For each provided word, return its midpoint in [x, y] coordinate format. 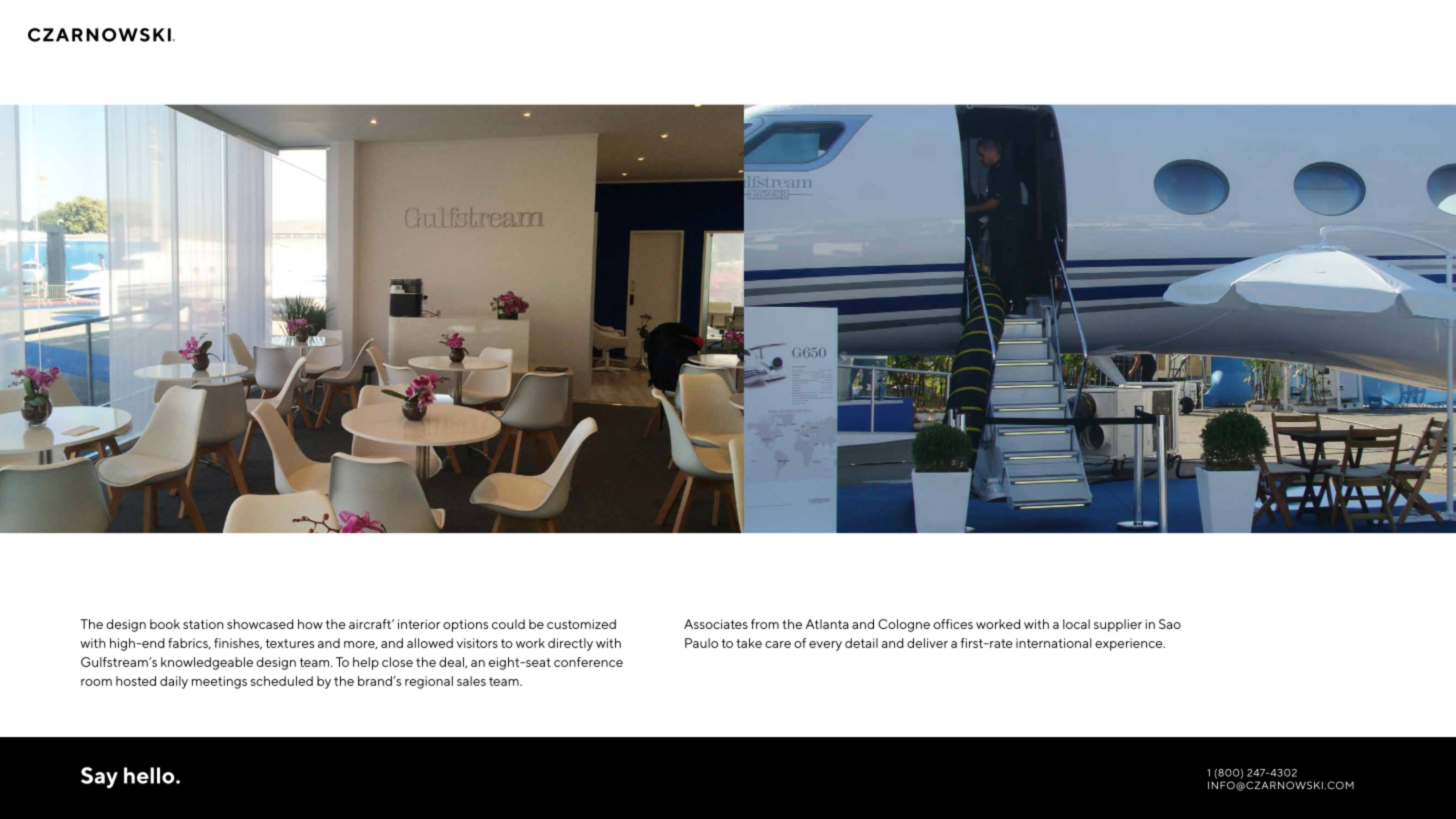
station [203, 624]
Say [99, 777]
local [1076, 624]
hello [150, 775]
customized [581, 624]
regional [429, 682]
